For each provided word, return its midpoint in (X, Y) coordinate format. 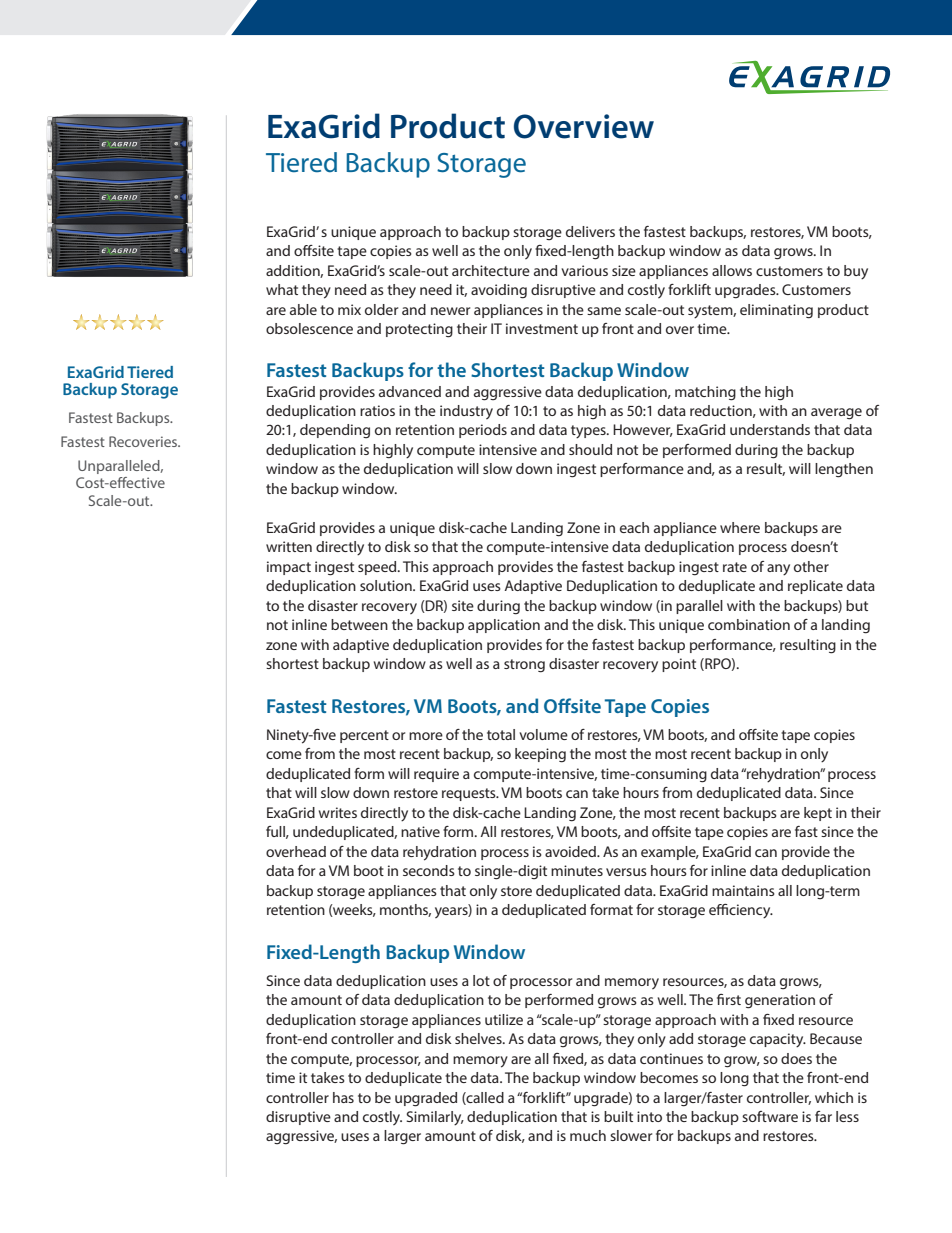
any (778, 570)
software (770, 1116)
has (343, 1097)
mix (349, 309)
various (584, 270)
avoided (571, 851)
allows (732, 270)
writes (338, 812)
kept (818, 814)
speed (378, 568)
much (588, 1135)
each (634, 527)
